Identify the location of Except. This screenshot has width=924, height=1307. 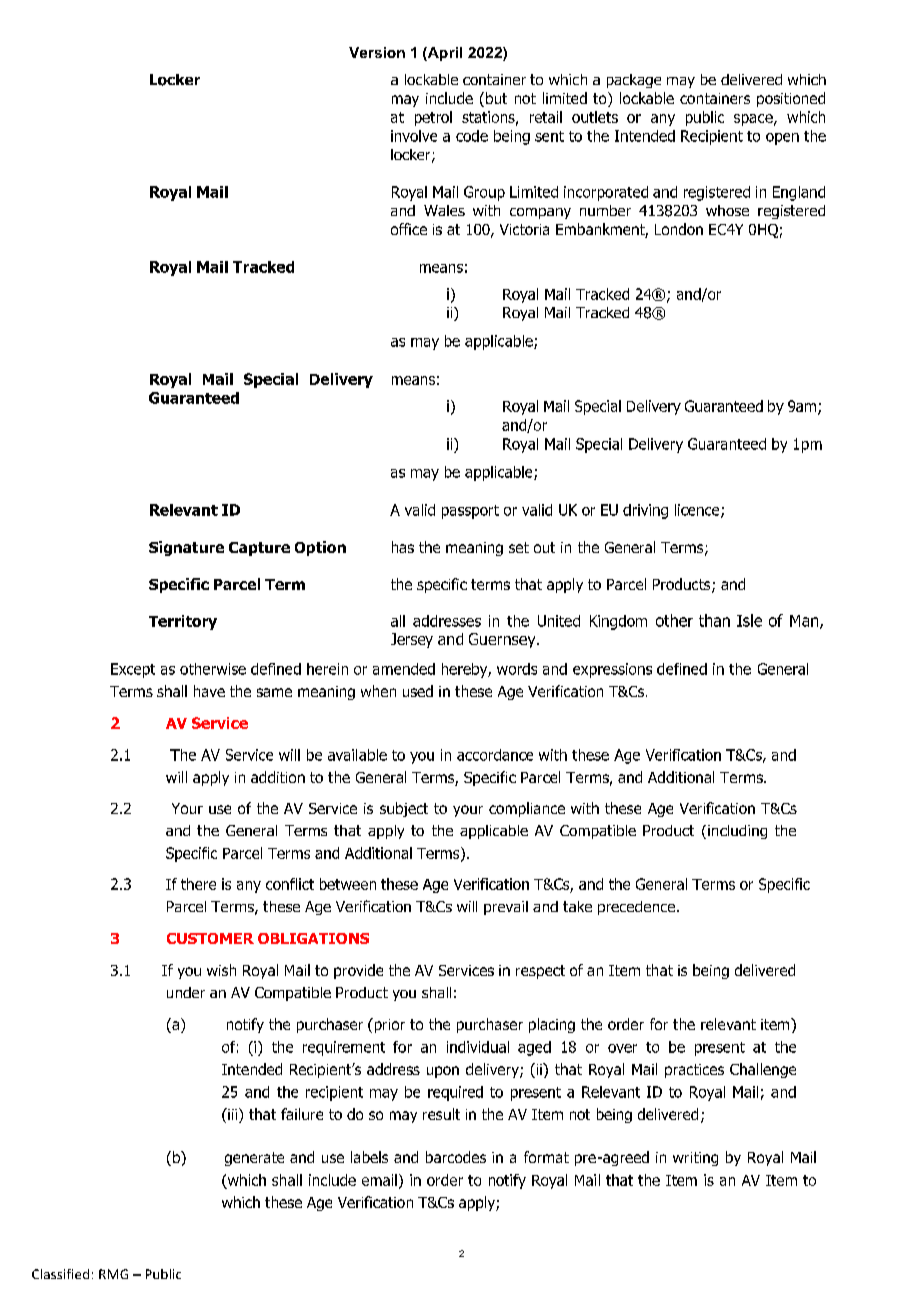
(133, 670).
